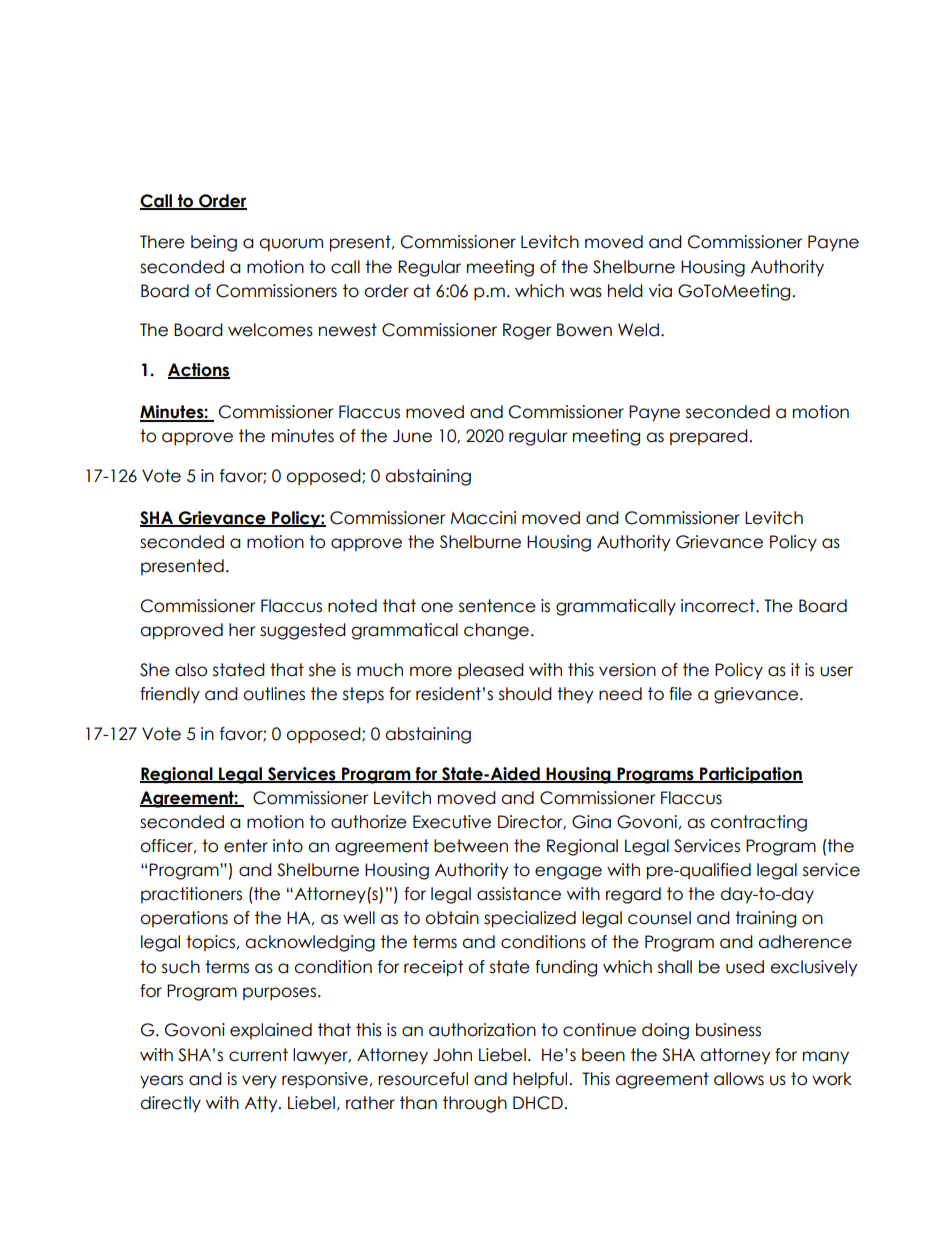 The height and width of the page is (1233, 952). I want to click on noted, so click(352, 606).
